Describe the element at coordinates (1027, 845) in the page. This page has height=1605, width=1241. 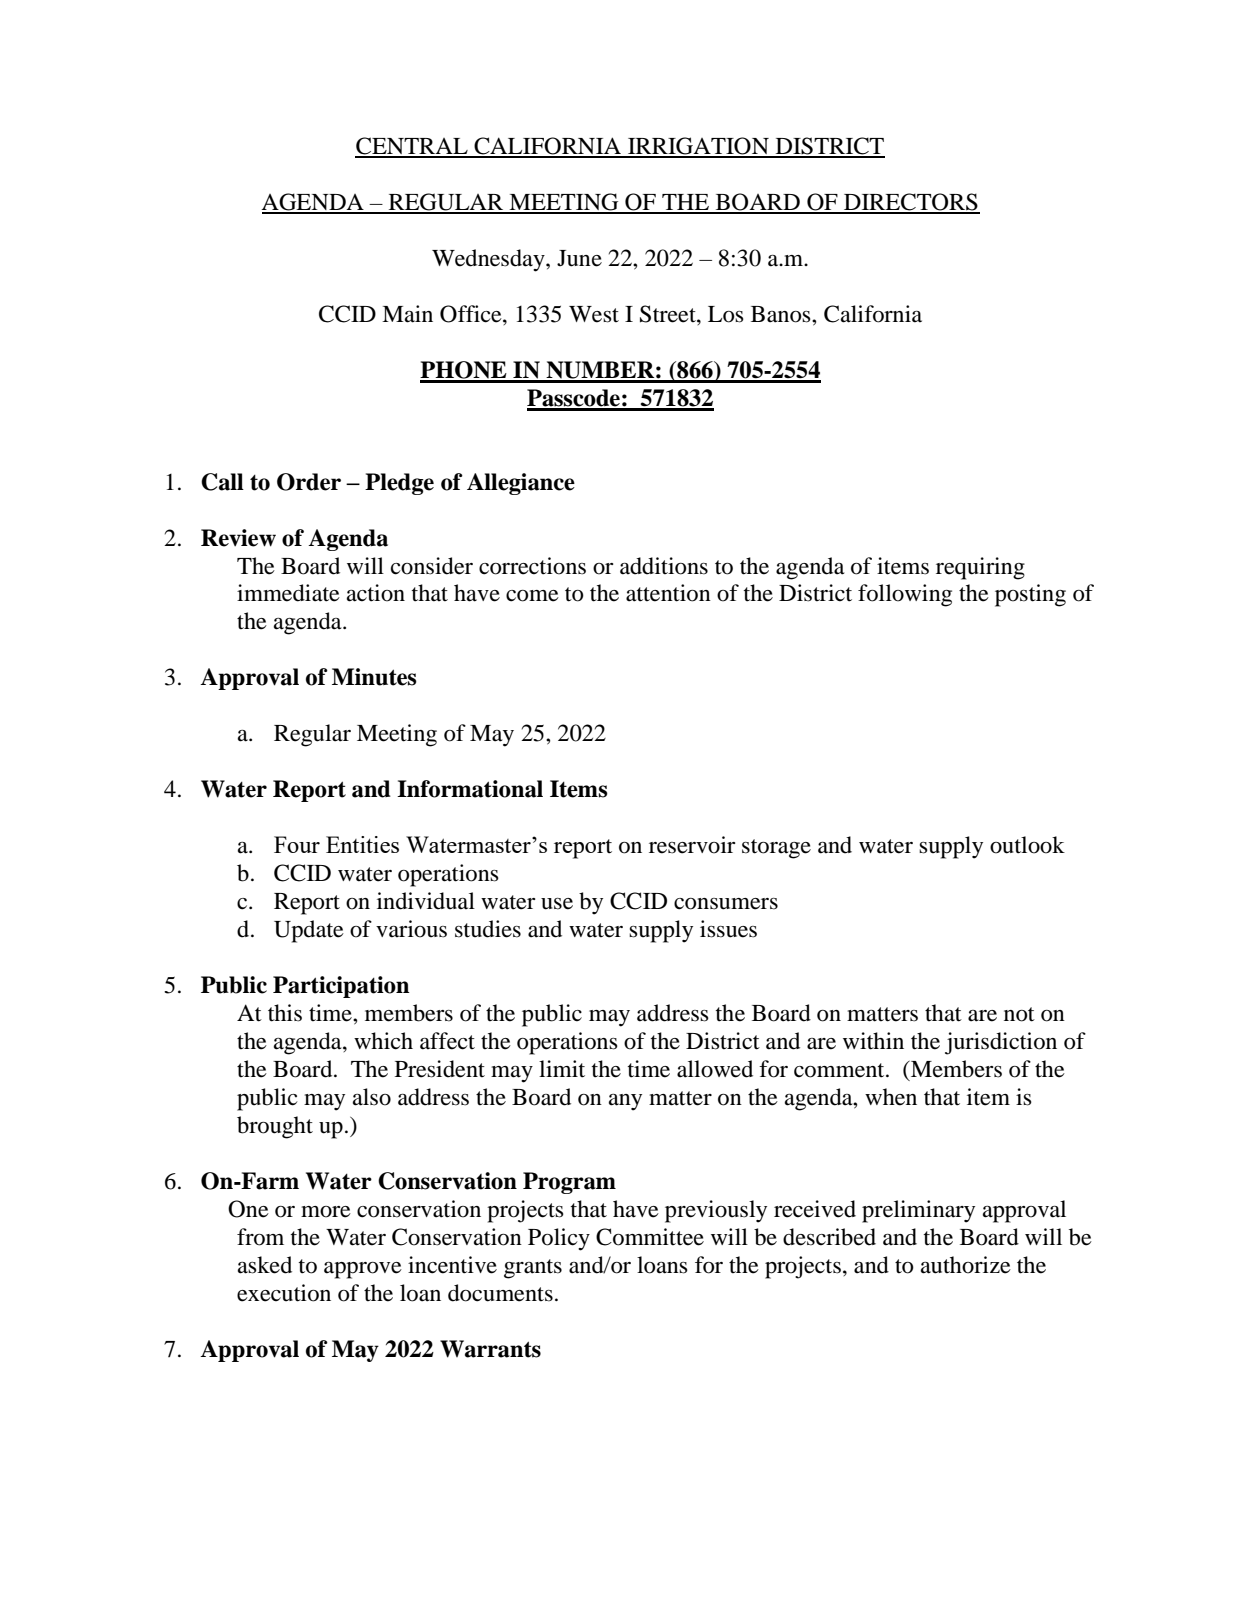
I see `outlook` at that location.
